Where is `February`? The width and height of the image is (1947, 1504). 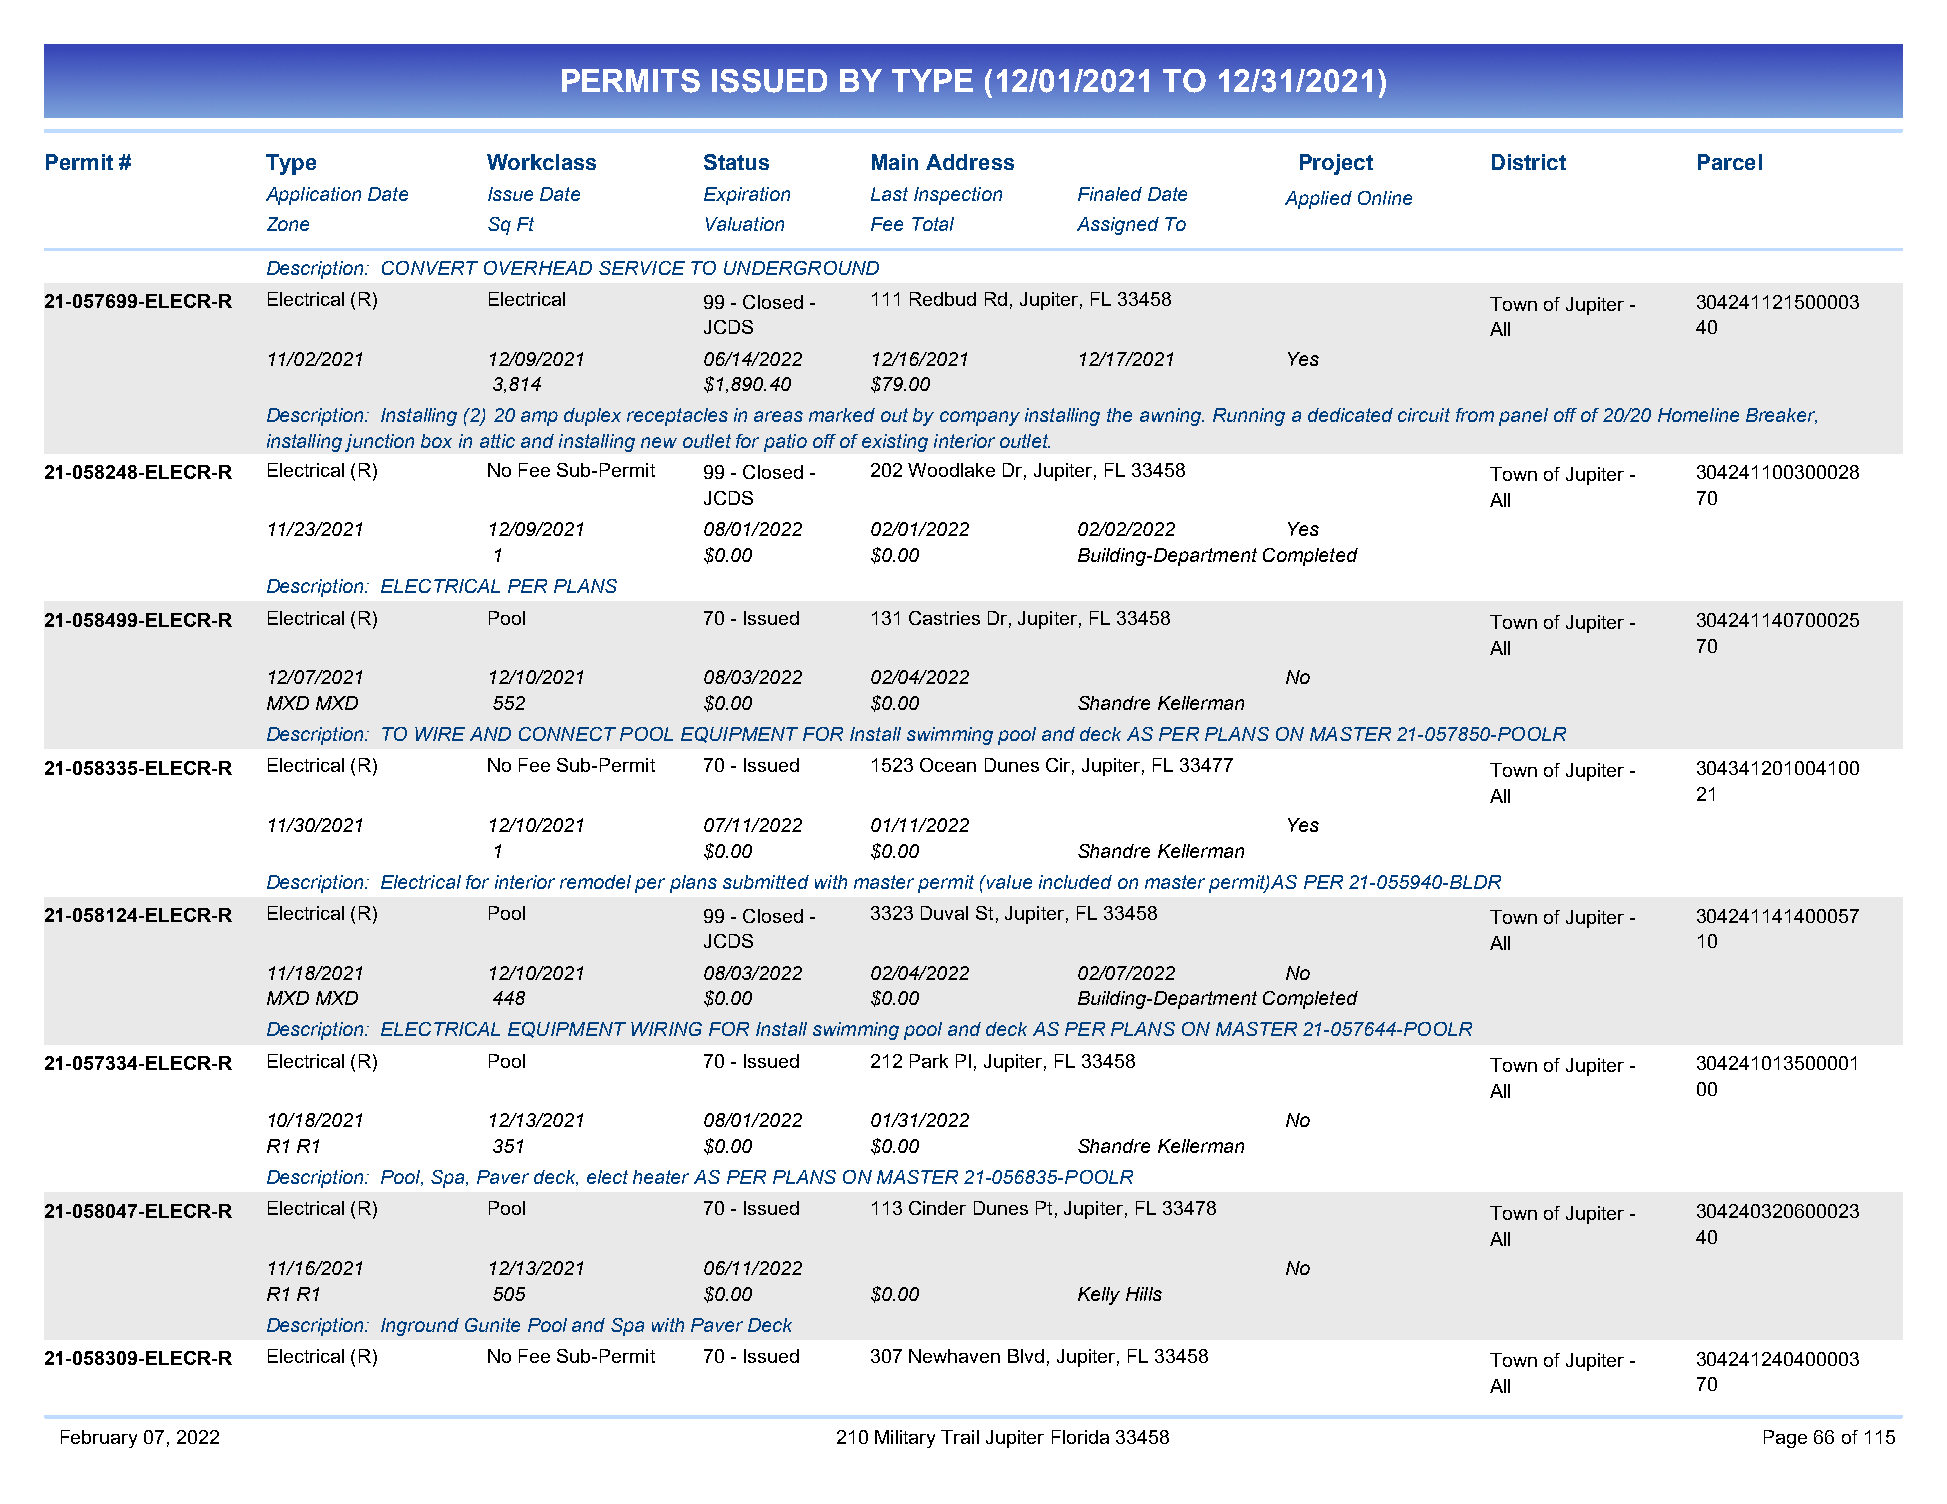
February is located at coordinates (99, 1439).
